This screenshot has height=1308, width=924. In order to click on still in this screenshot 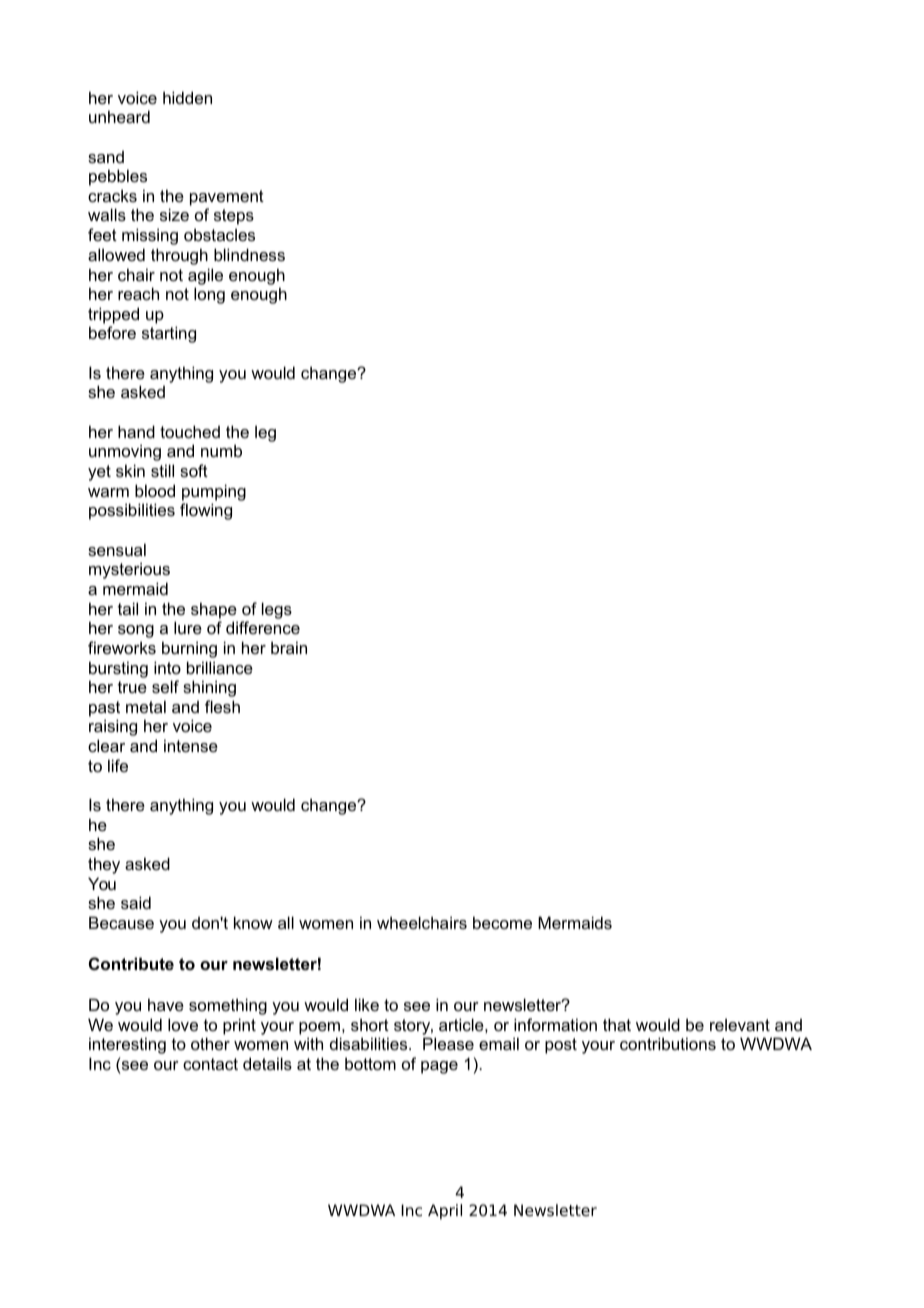, I will do `click(162, 470)`.
